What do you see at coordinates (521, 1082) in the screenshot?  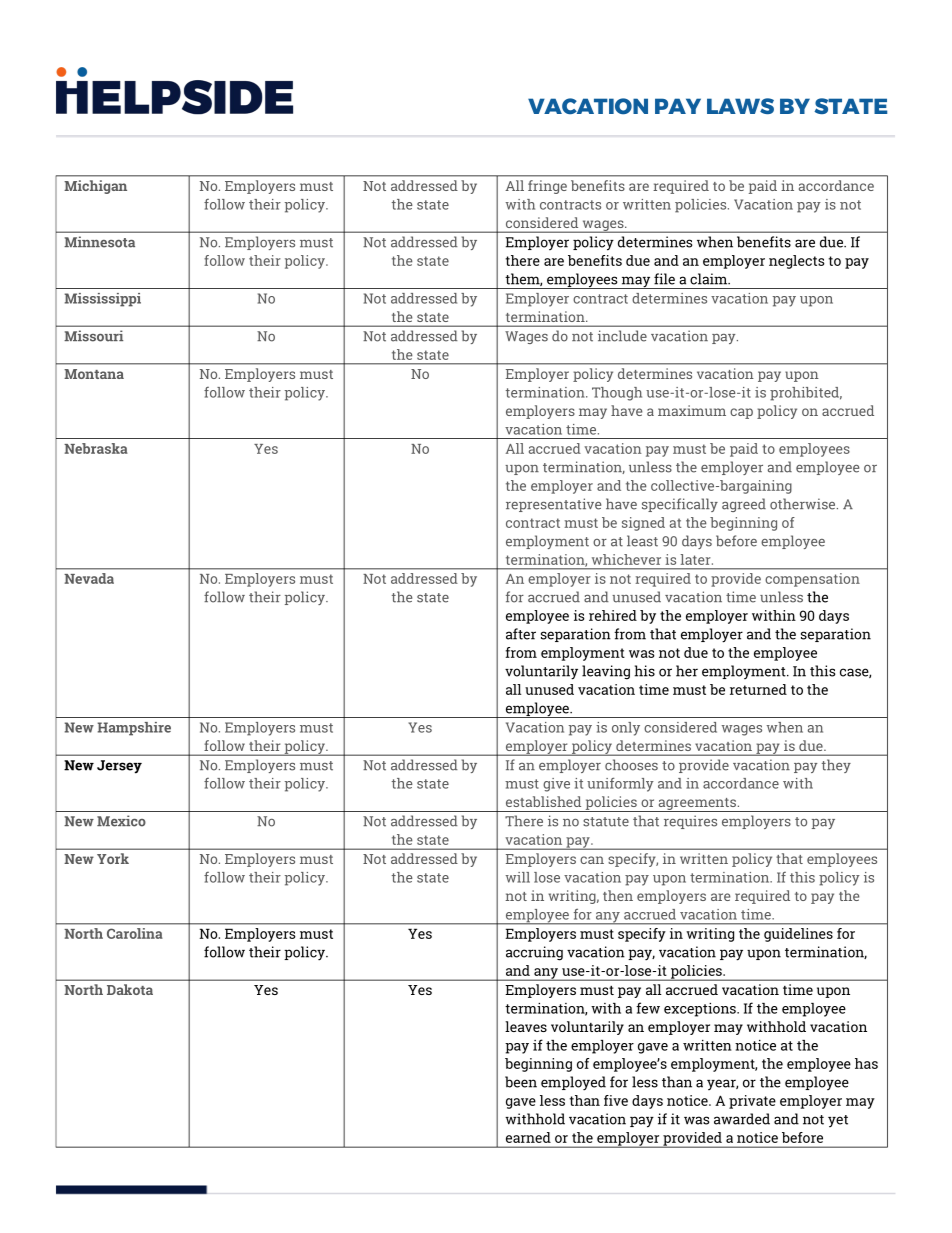 I see `been` at bounding box center [521, 1082].
